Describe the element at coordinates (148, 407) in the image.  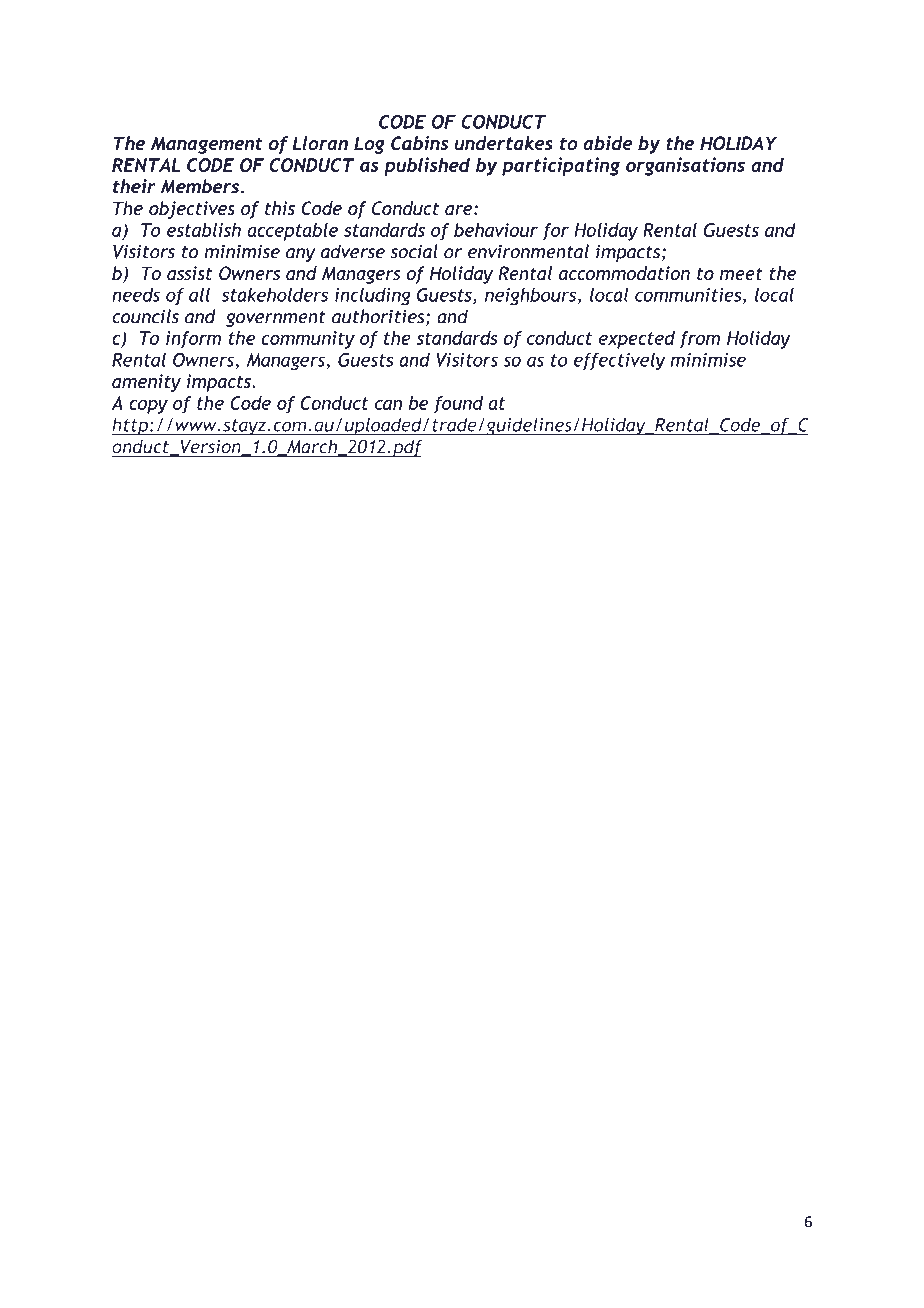
I see `copy` at that location.
